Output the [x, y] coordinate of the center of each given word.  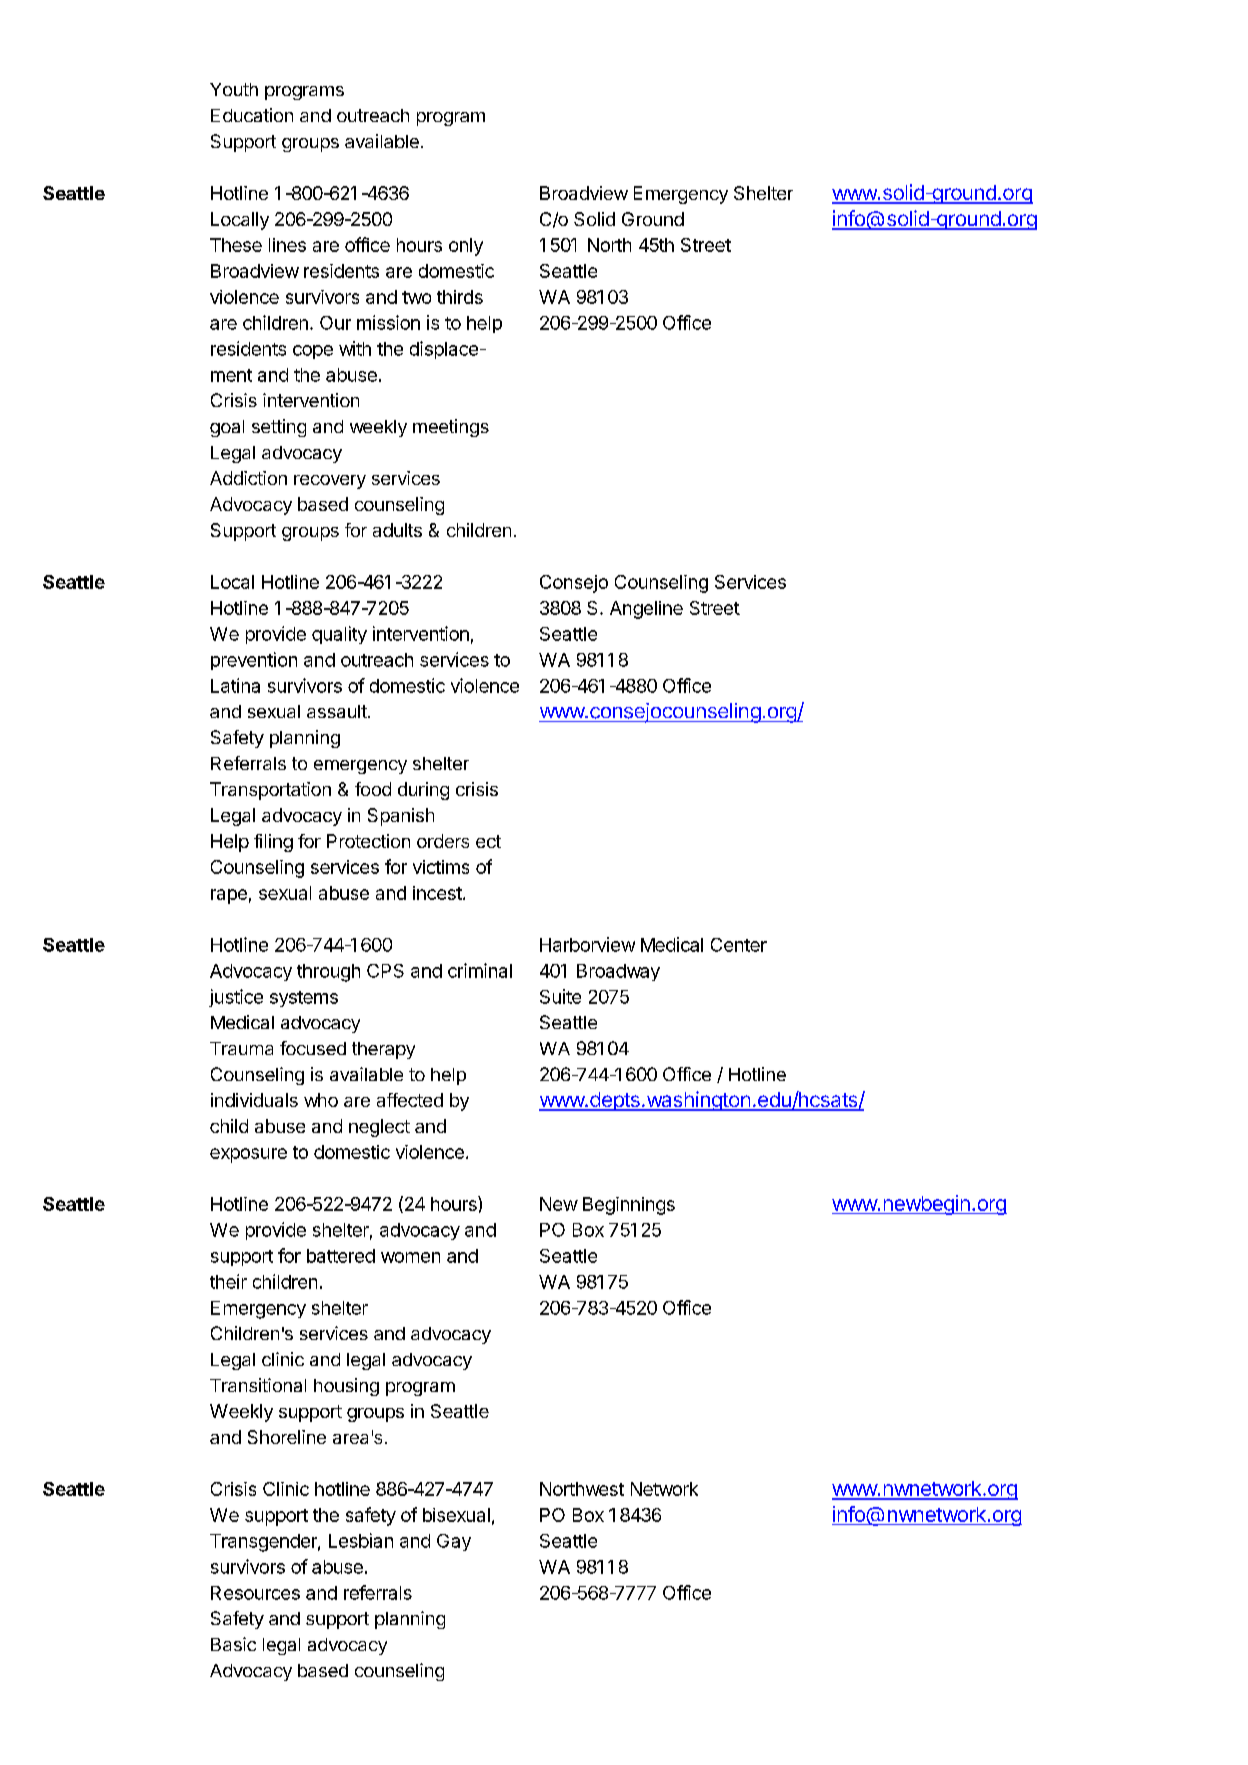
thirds [460, 297]
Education [252, 115]
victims [441, 867]
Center [739, 945]
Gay [454, 1542]
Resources [255, 1593]
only [466, 247]
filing [273, 843]
